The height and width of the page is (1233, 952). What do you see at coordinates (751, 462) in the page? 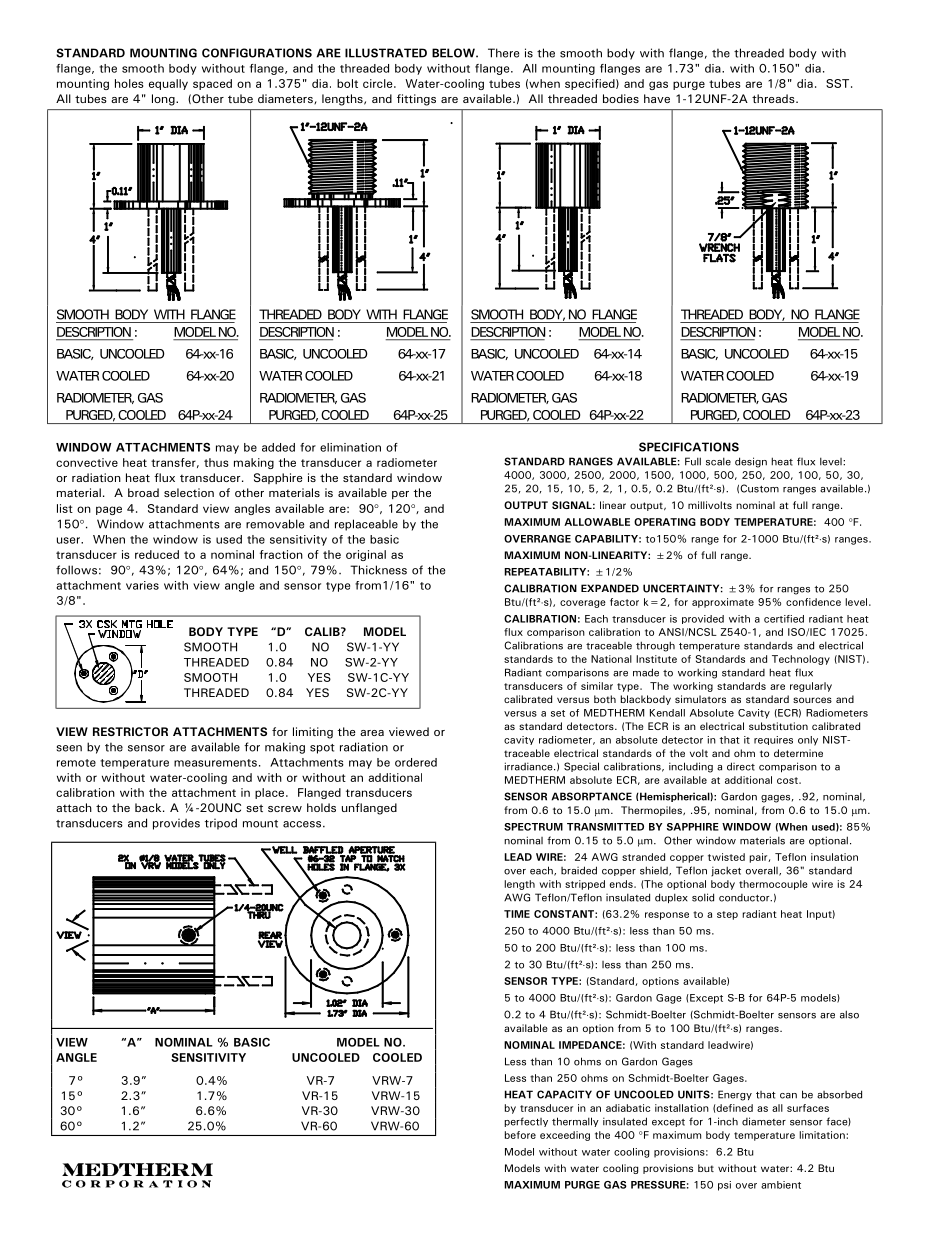
I see `design` at bounding box center [751, 462].
